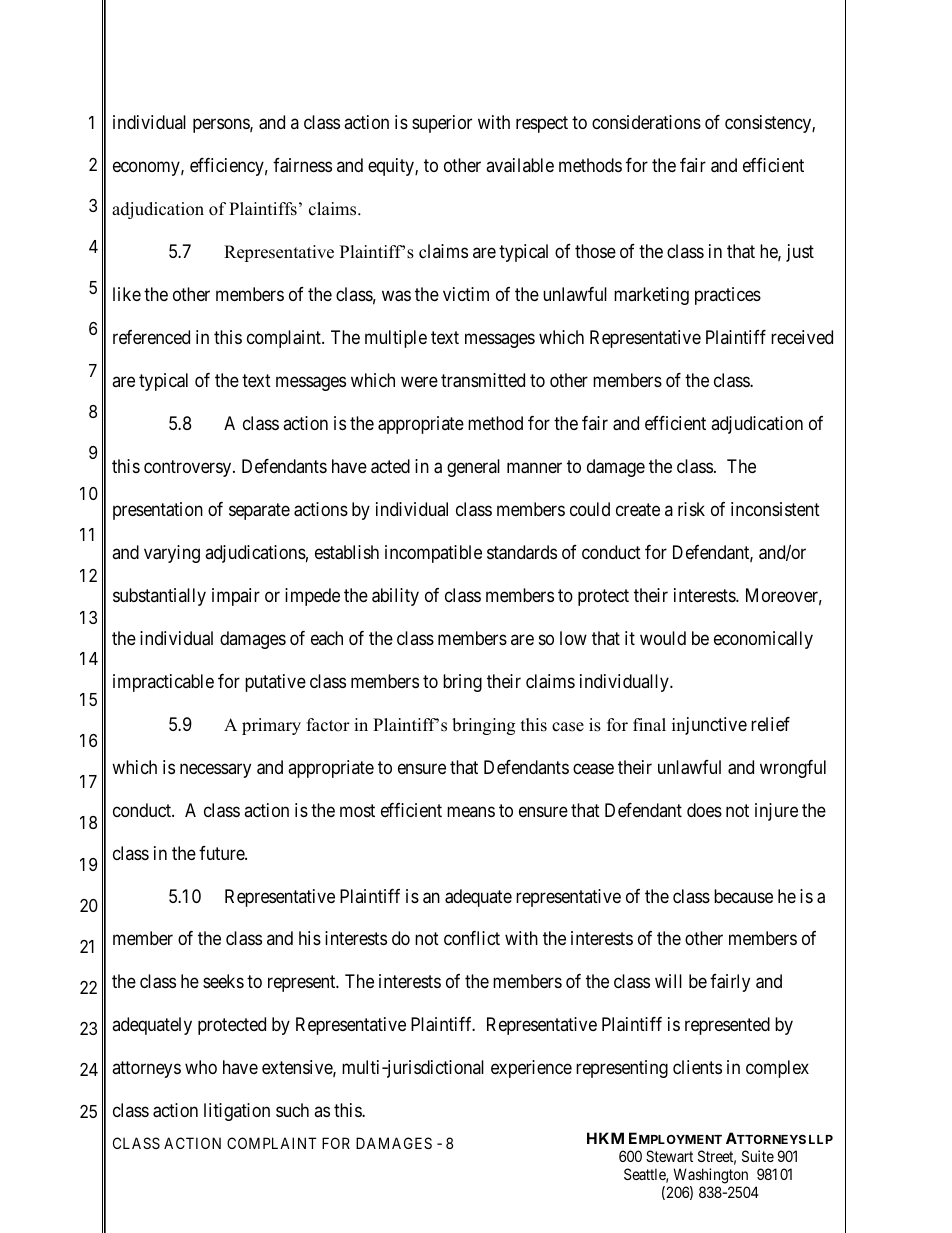 This screenshot has height=1233, width=952. Describe the element at coordinates (472, 938) in the screenshot. I see `conflict` at that location.
